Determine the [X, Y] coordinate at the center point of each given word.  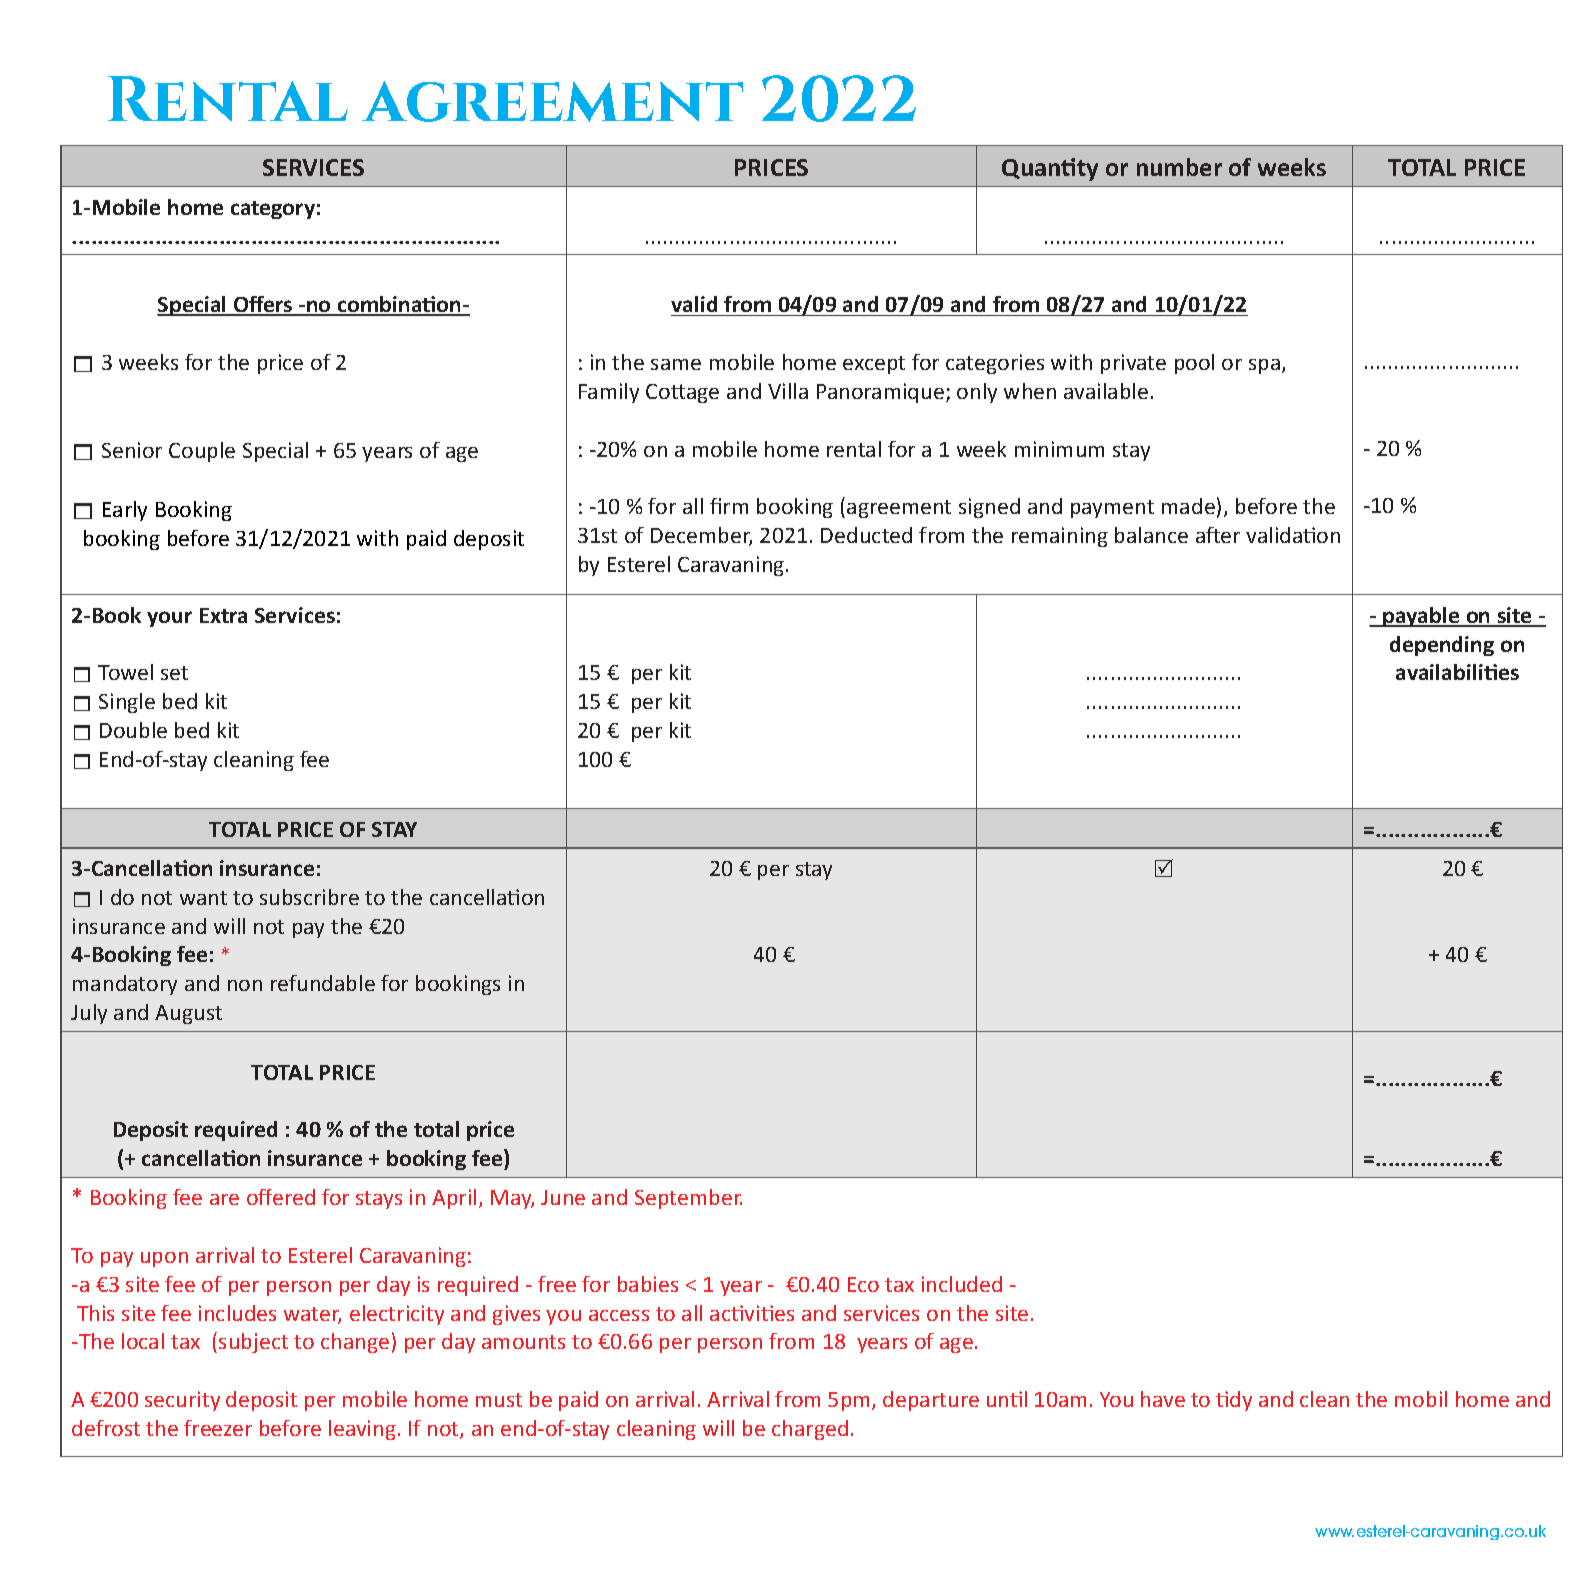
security [182, 1401]
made [1188, 506]
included [962, 1284]
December [701, 536]
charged [810, 1430]
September [688, 1199]
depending [1442, 646]
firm [729, 506]
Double [133, 730]
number [1179, 167]
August [188, 1014]
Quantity [1050, 169]
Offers [263, 305]
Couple [202, 452]
